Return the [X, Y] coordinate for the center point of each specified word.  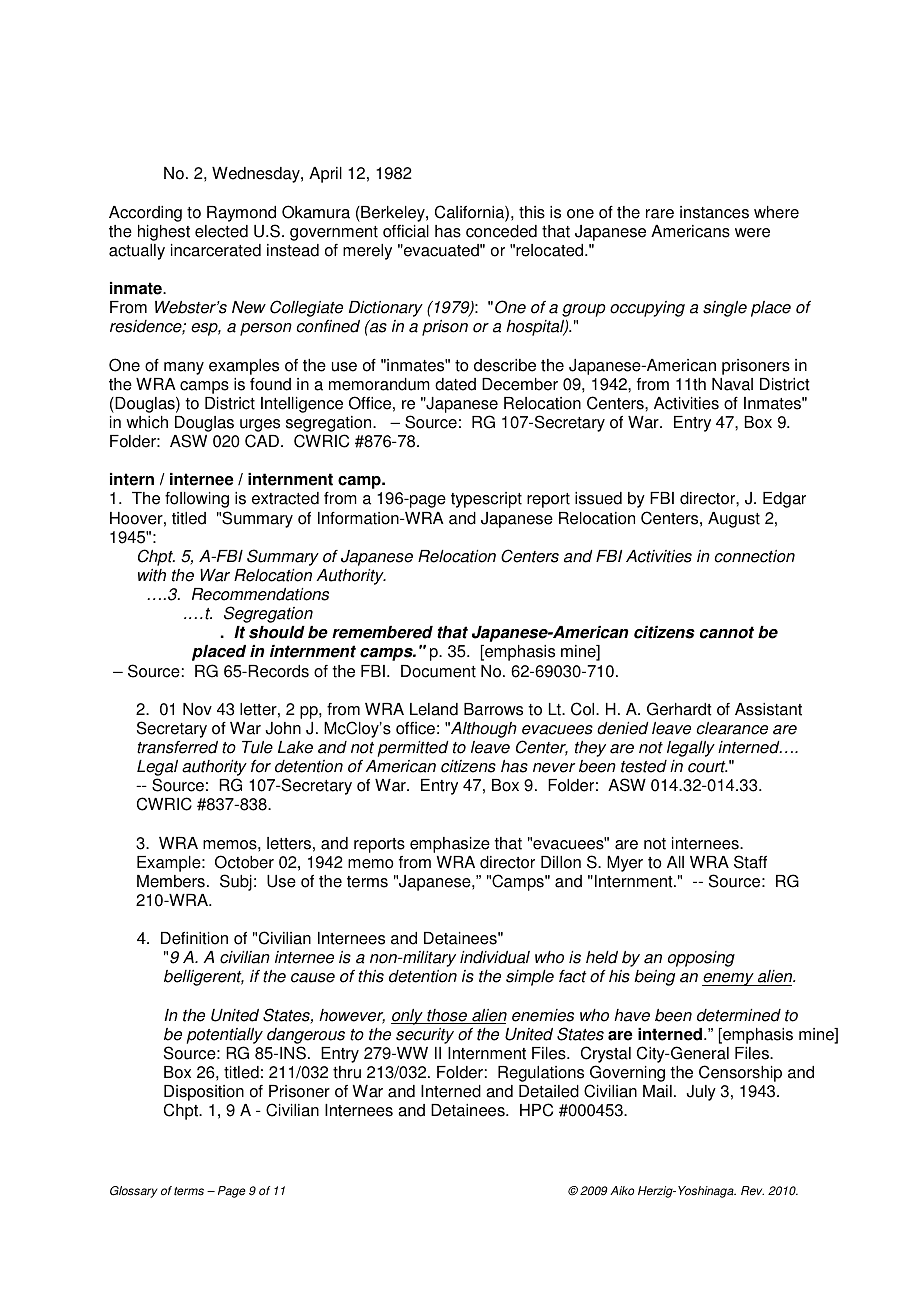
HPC [536, 1110]
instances [714, 212]
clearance [732, 728]
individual [495, 957]
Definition [194, 938]
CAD [263, 441]
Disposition [204, 1094]
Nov [197, 709]
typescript [486, 500]
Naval [732, 384]
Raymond [241, 214]
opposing [701, 959]
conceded [501, 231]
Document [438, 671]
